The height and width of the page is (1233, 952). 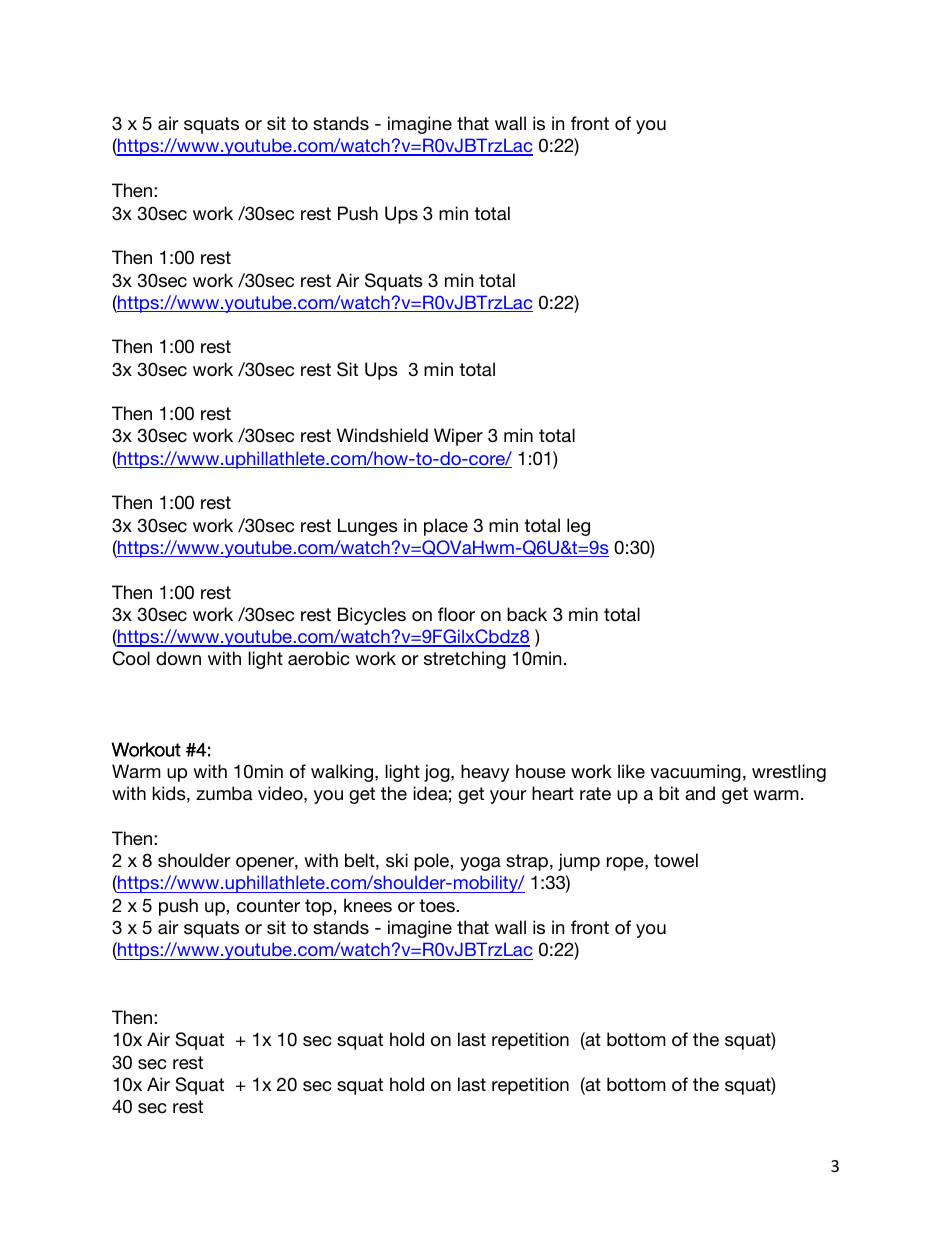 I want to click on Lunges, so click(x=368, y=527).
